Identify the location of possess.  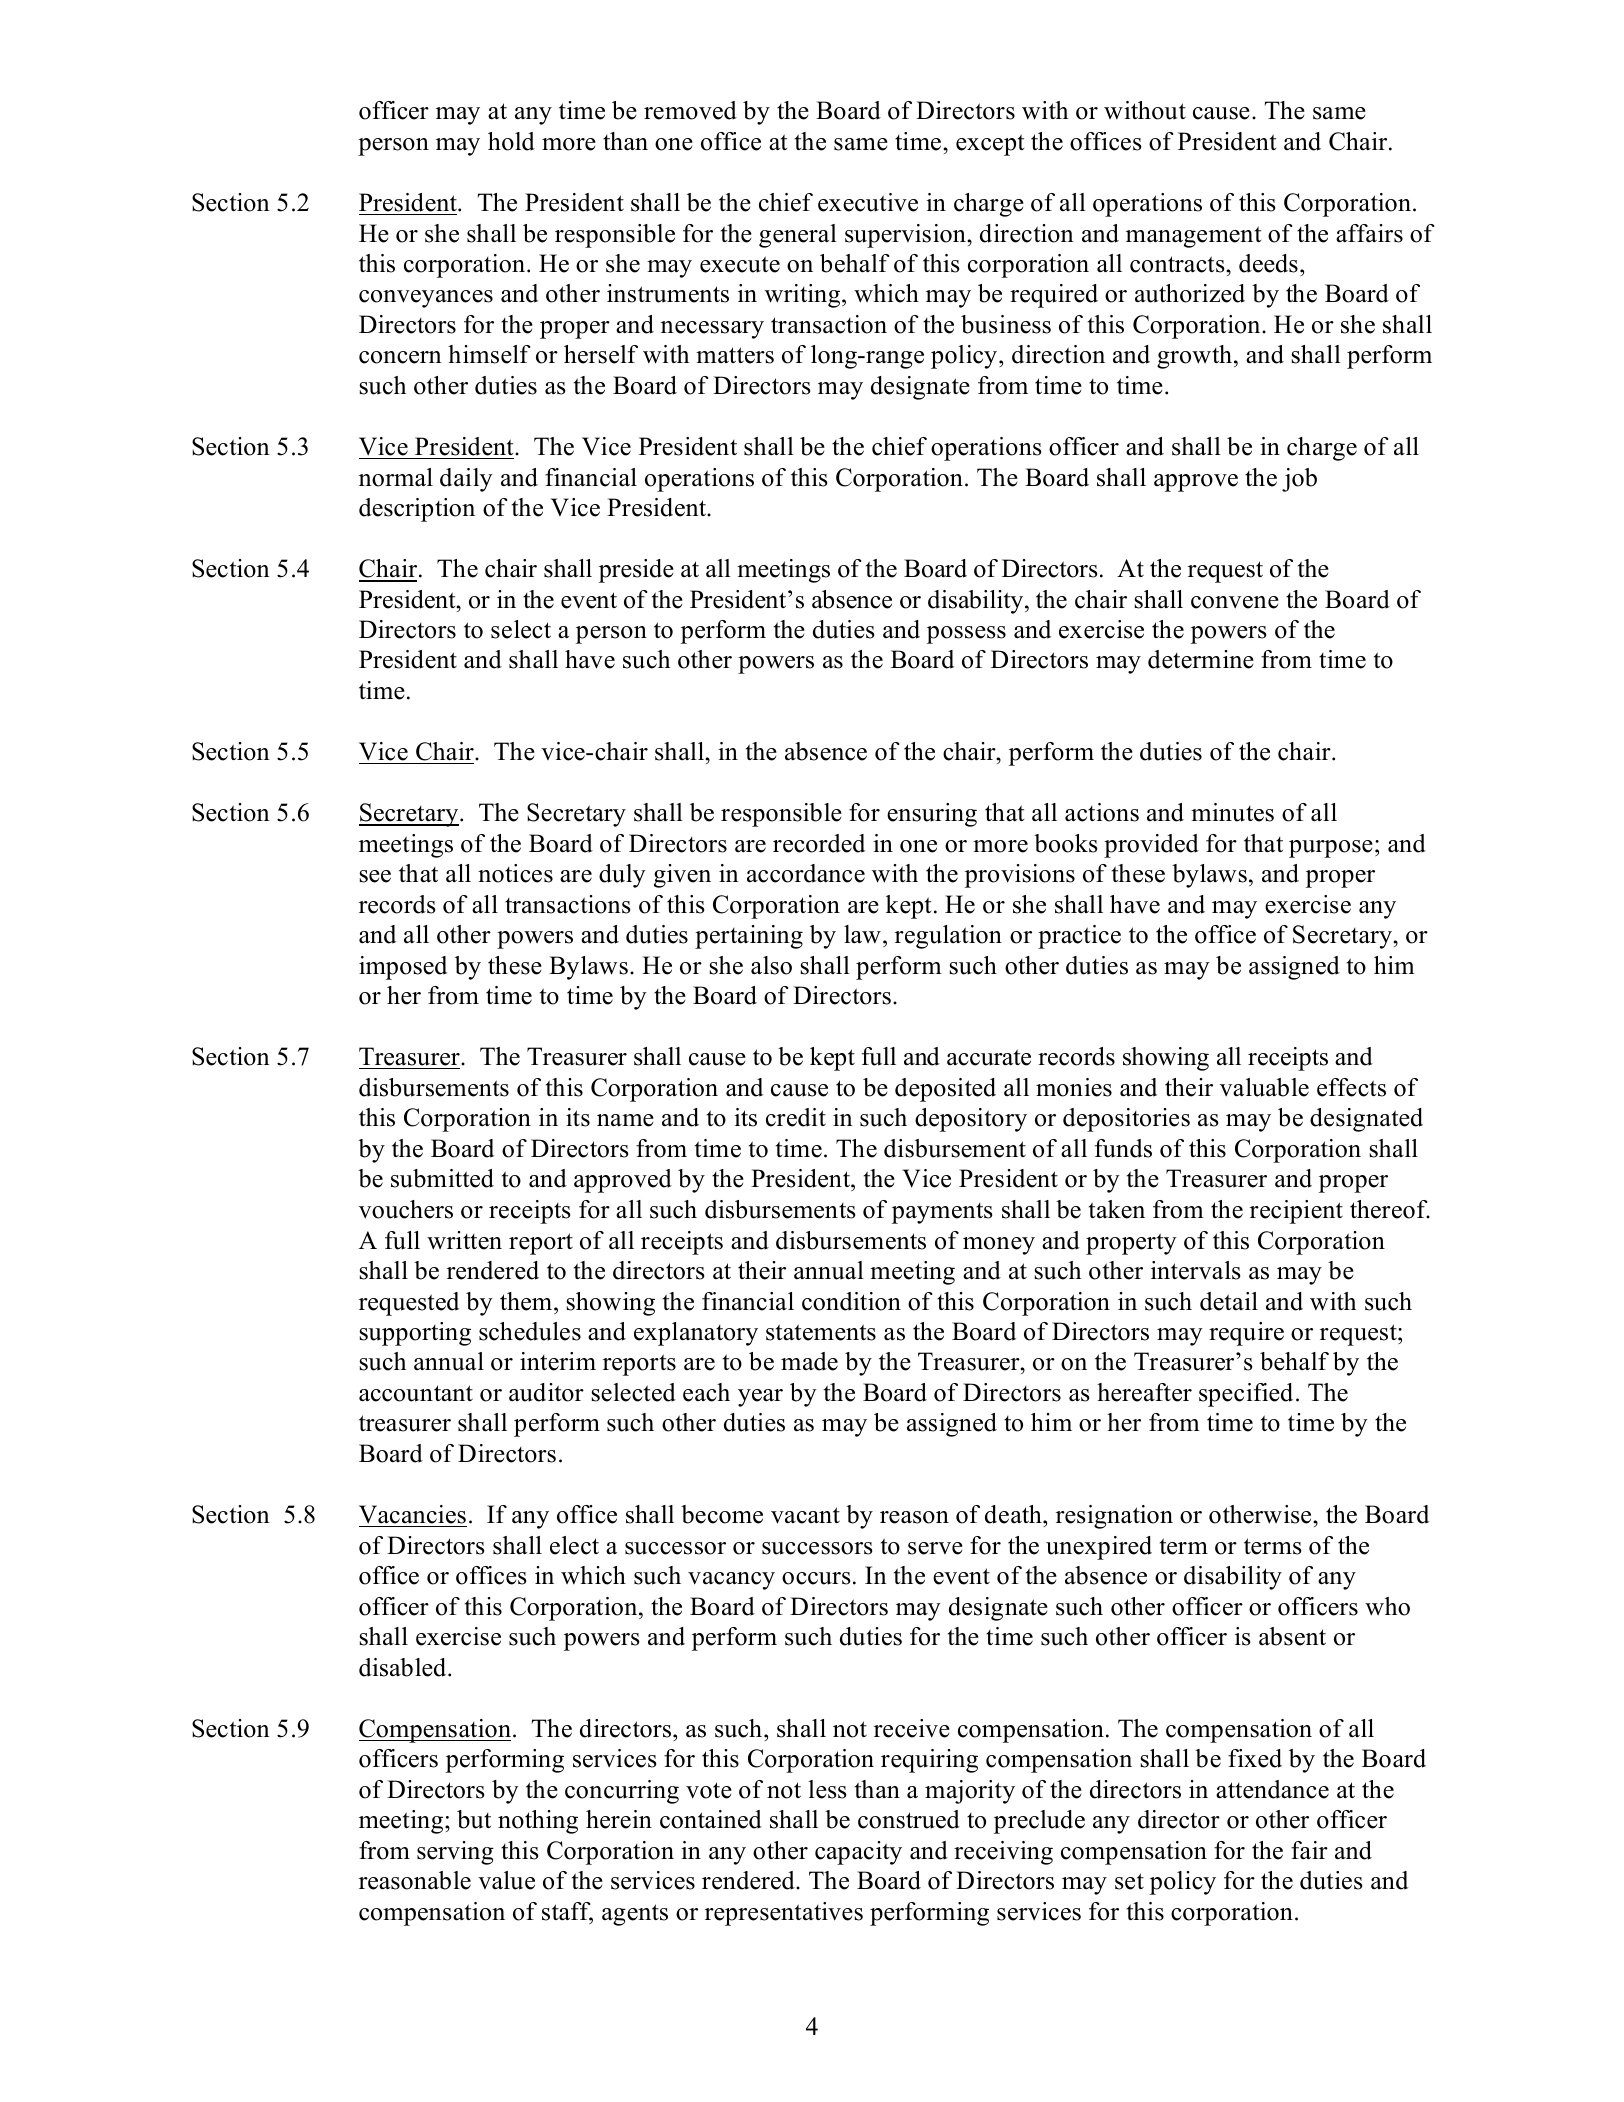
(966, 635).
